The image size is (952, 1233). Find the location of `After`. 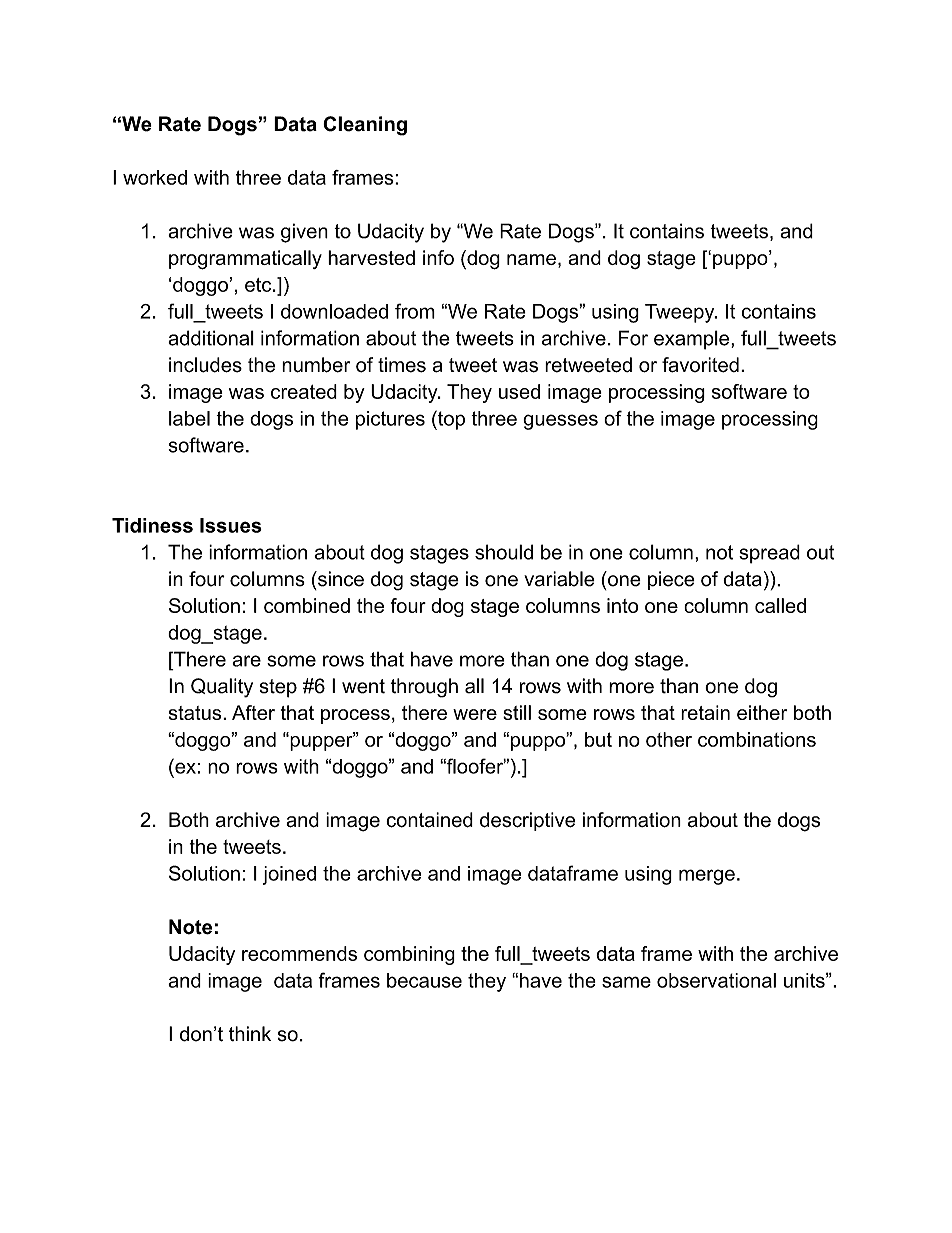

After is located at coordinates (253, 712).
